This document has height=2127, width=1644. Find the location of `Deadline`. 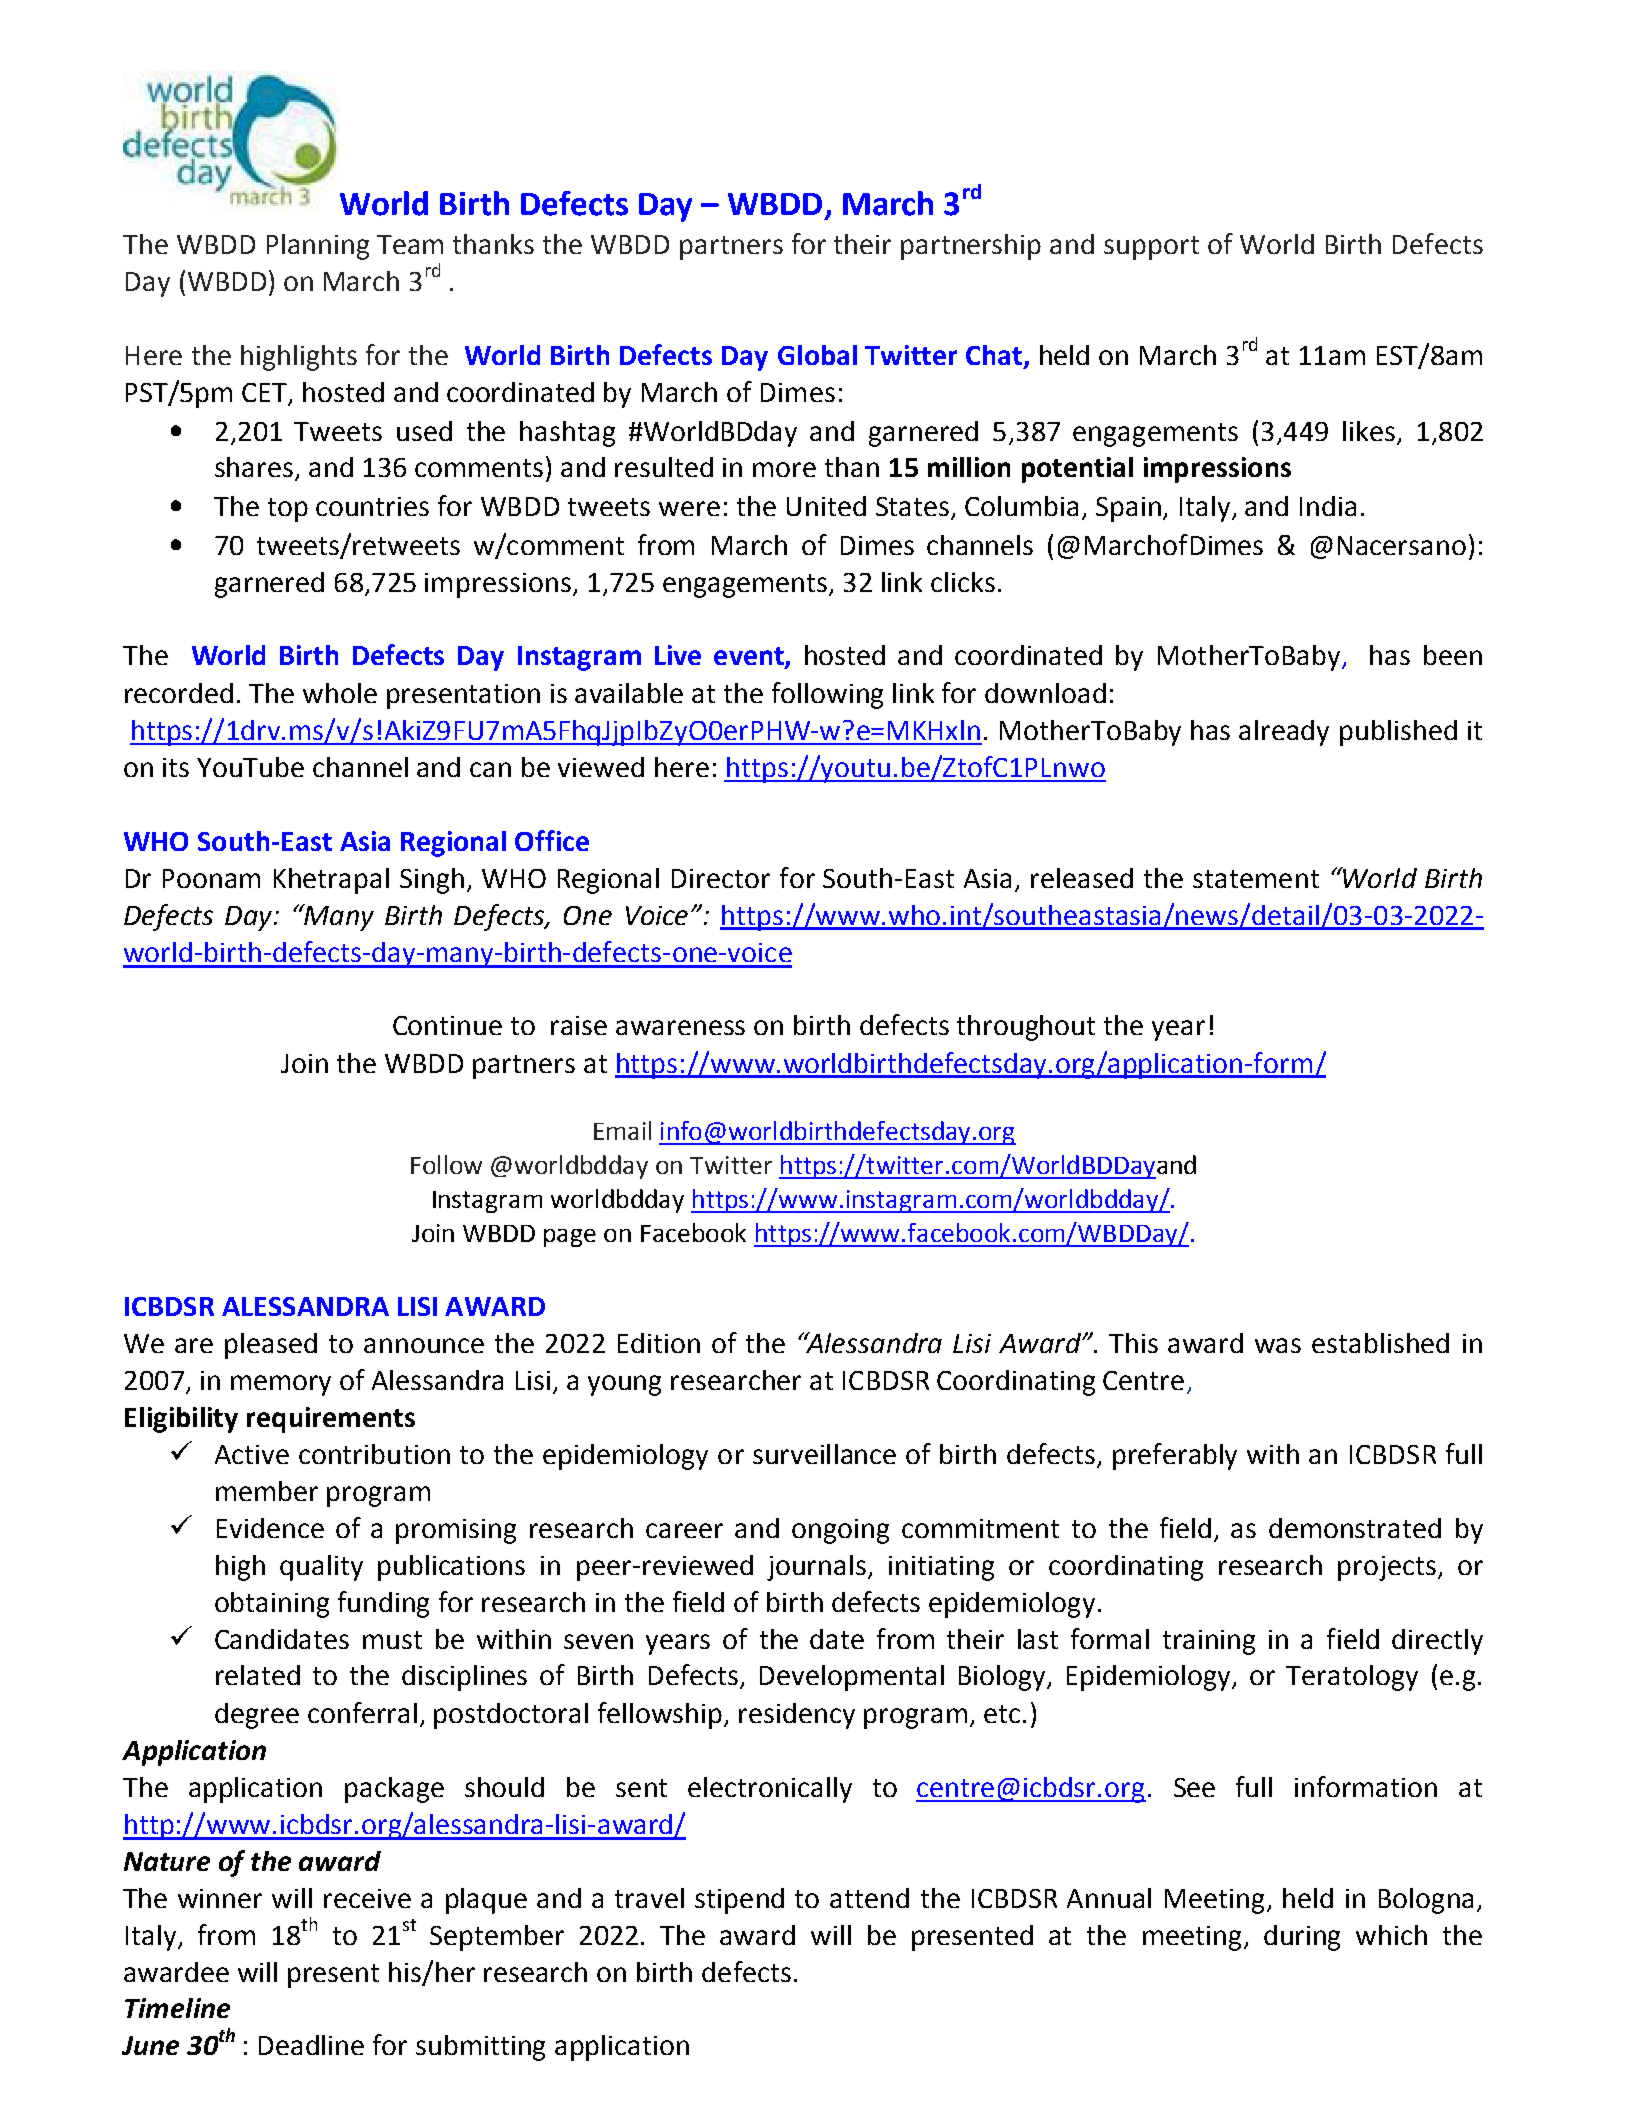

Deadline is located at coordinates (311, 2045).
